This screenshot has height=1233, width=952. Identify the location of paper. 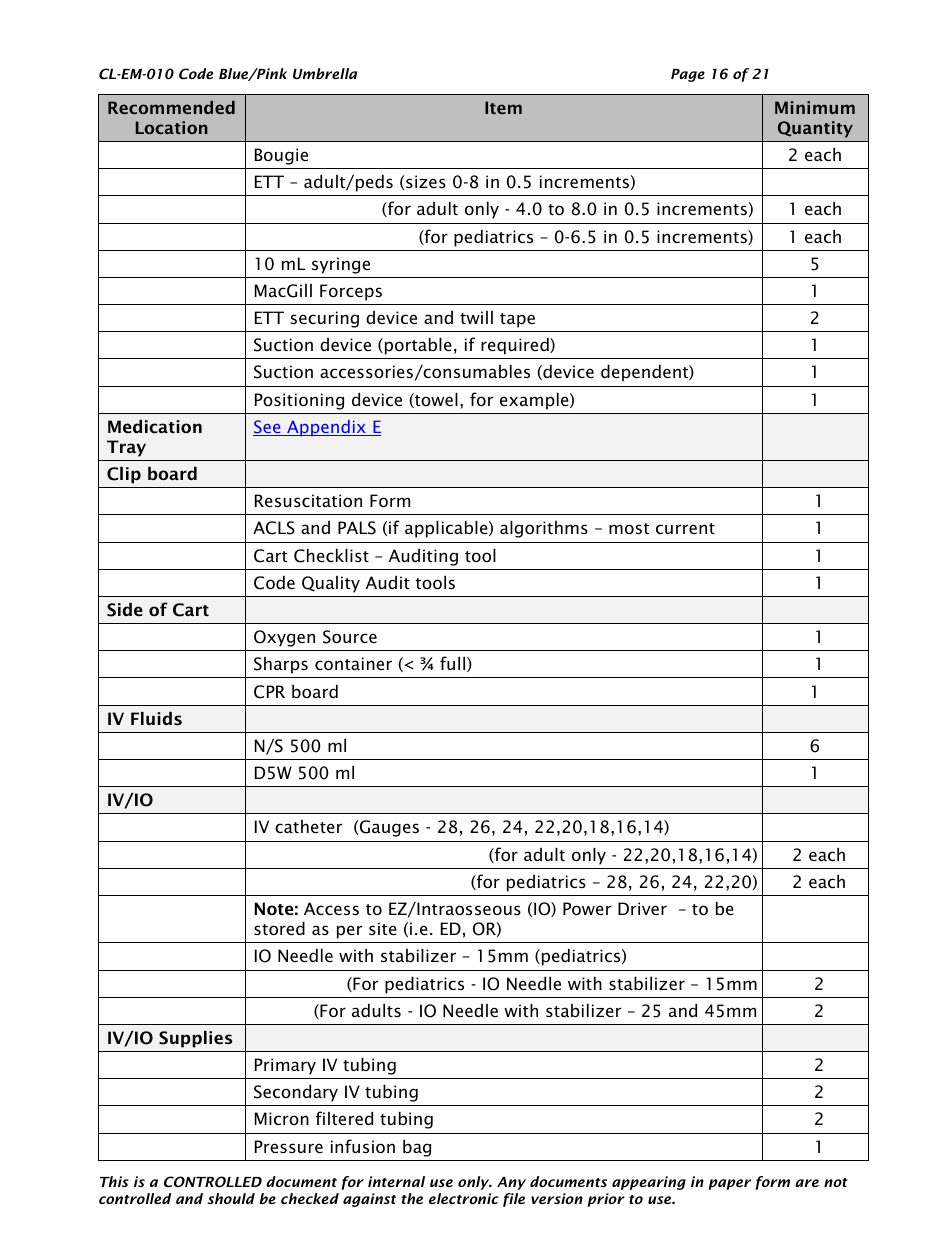
(729, 1184).
